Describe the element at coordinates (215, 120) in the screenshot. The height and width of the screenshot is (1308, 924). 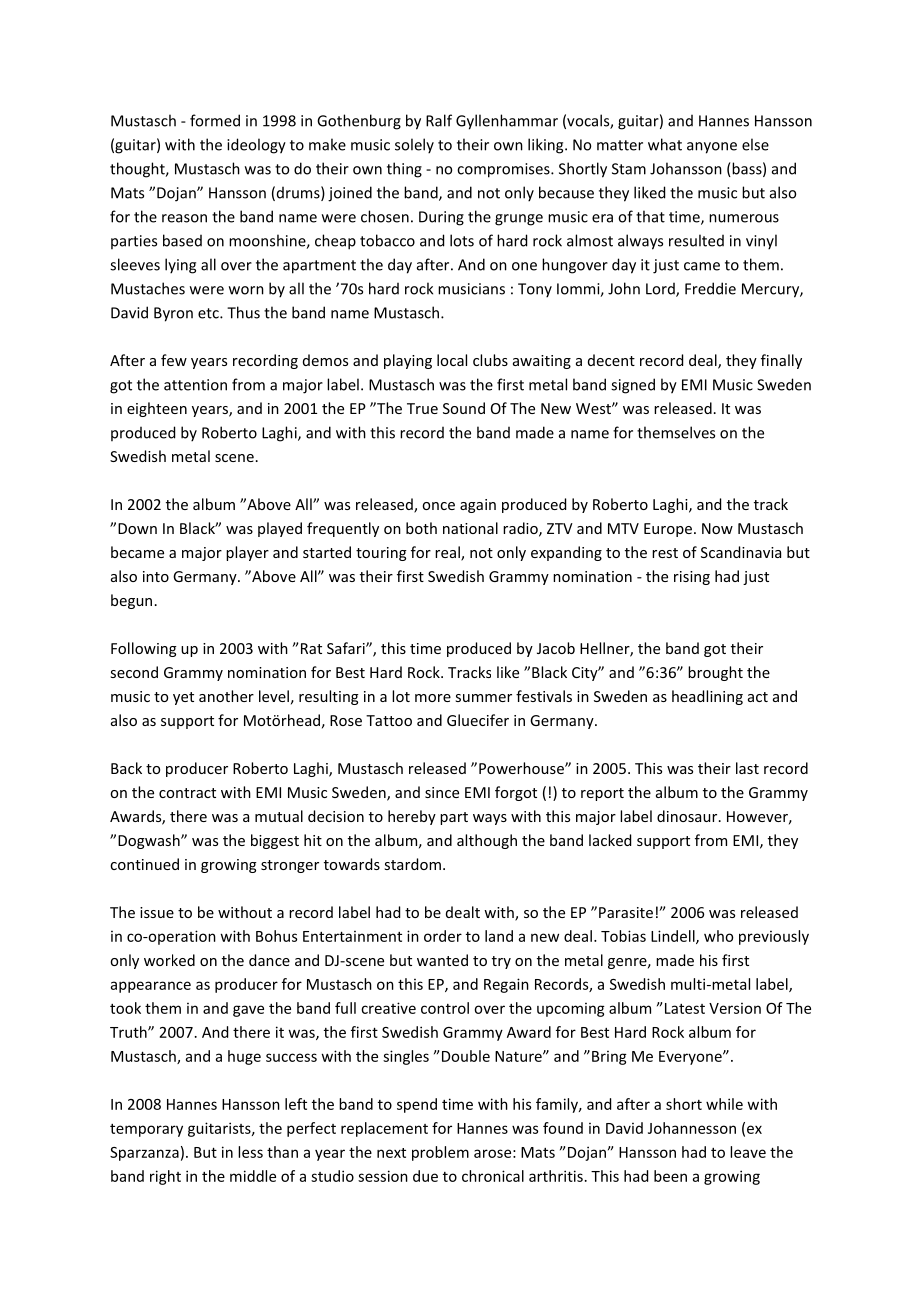
I see `formed` at that location.
